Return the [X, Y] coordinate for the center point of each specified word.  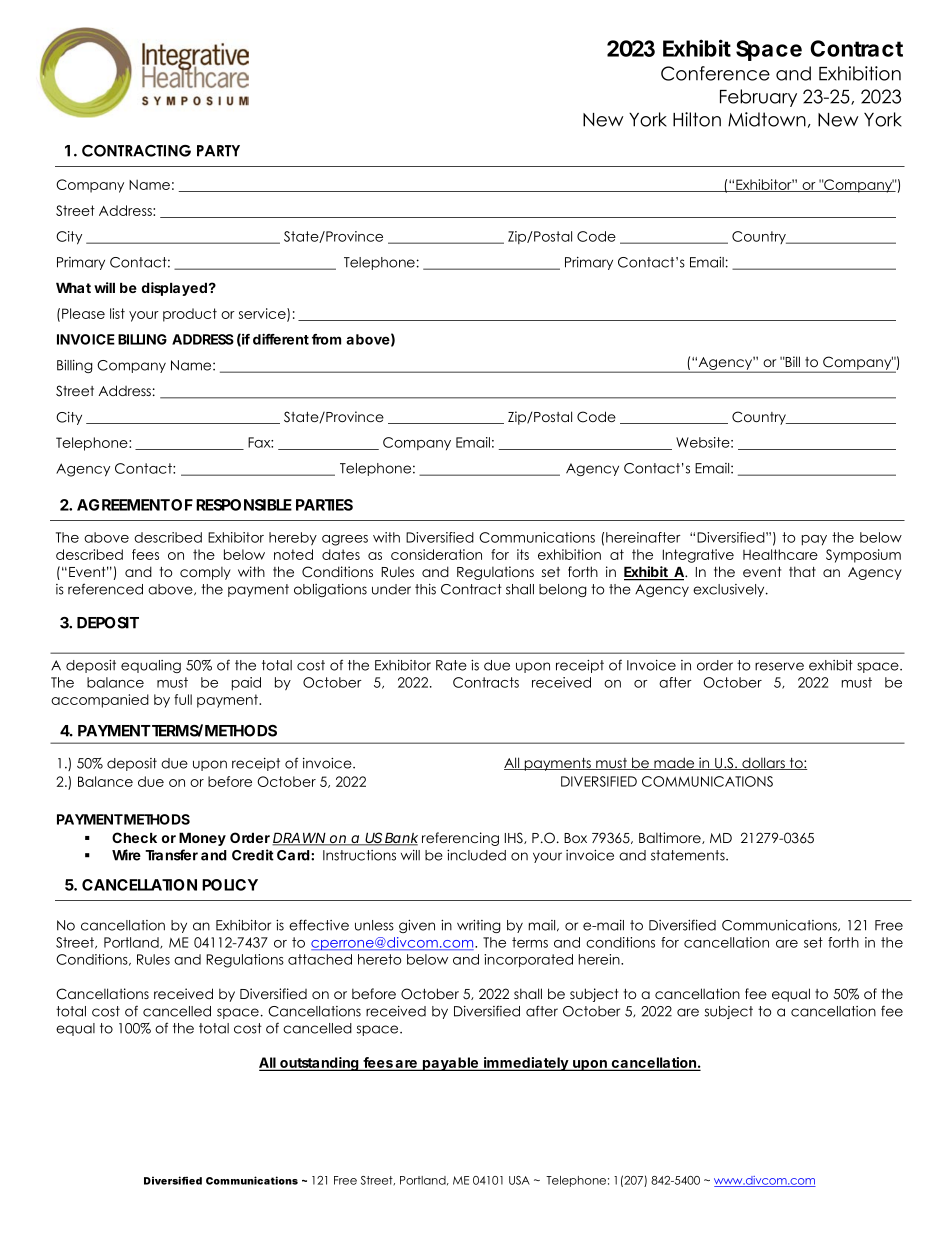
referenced [105, 589]
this [425, 589]
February [758, 98]
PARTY [218, 151]
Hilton [697, 119]
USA [519, 1180]
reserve [779, 666]
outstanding [319, 1064]
